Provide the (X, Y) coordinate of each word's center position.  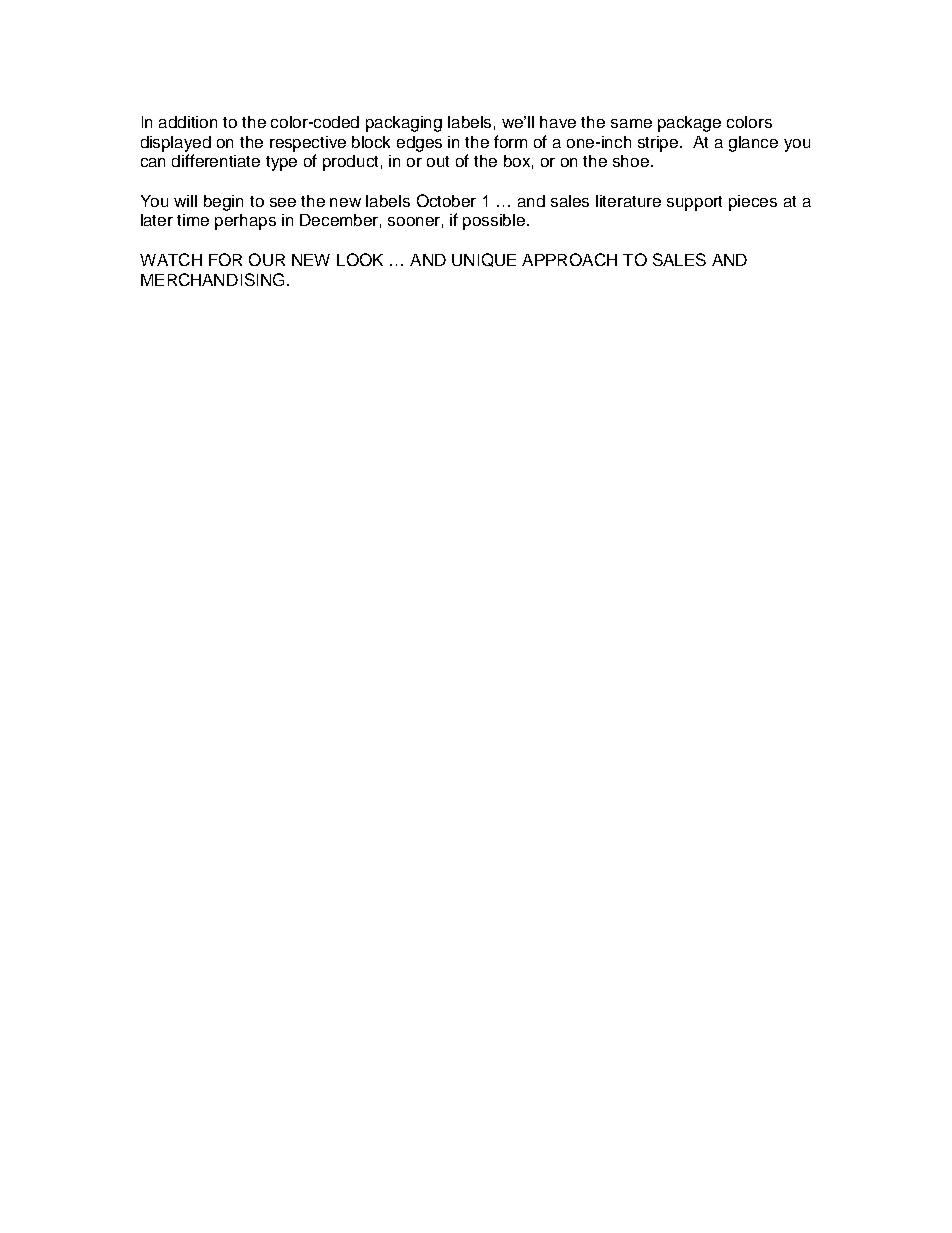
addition (188, 122)
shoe (632, 161)
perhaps (245, 222)
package (689, 124)
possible (495, 222)
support (694, 203)
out (438, 161)
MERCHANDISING (212, 279)
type (281, 163)
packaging (404, 124)
